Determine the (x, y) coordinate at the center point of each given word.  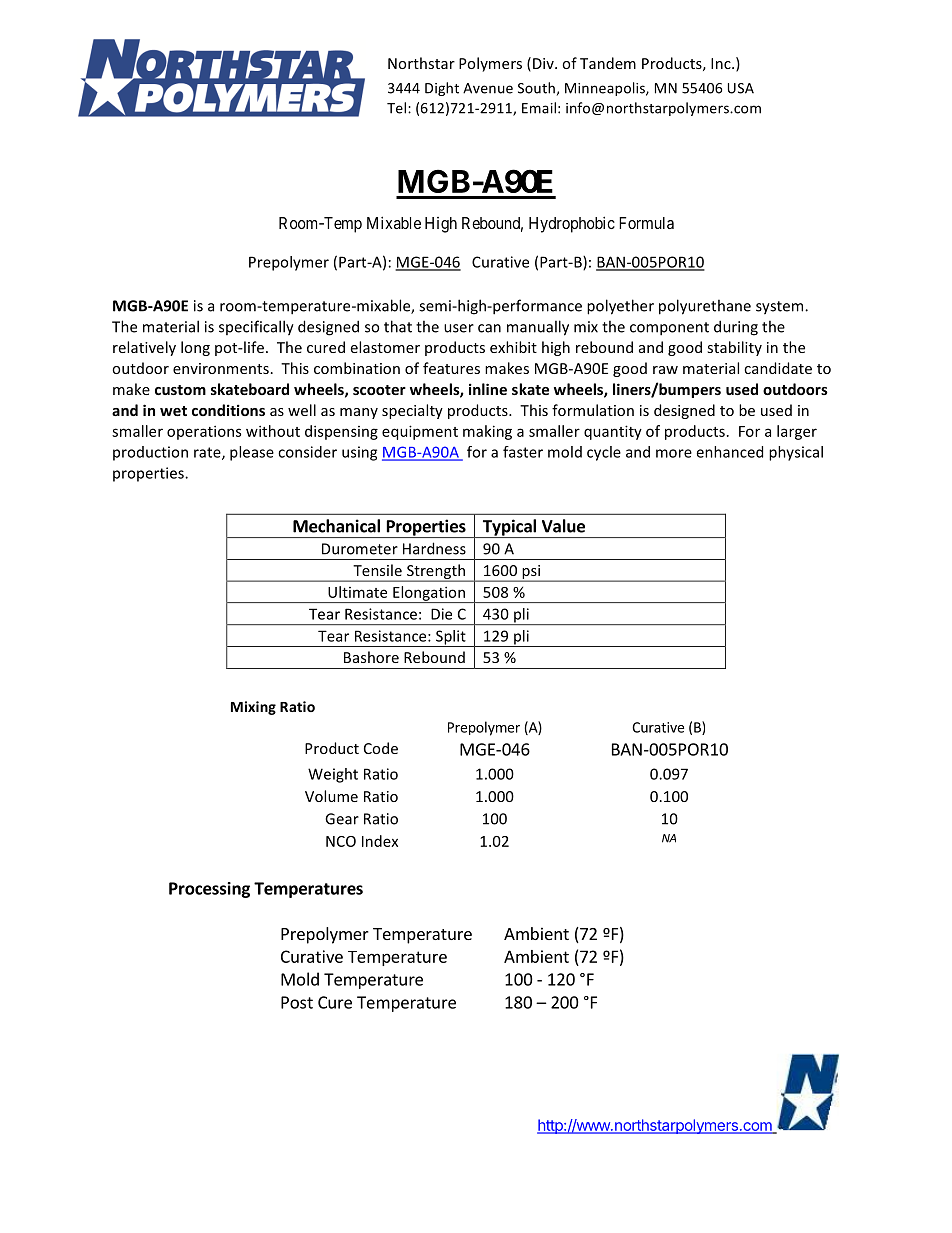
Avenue (488, 88)
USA (741, 88)
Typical (509, 528)
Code (381, 748)
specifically (256, 328)
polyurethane (705, 307)
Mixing (253, 708)
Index (380, 841)
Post (297, 1002)
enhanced (729, 452)
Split (451, 638)
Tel (396, 108)
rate (208, 453)
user (459, 328)
